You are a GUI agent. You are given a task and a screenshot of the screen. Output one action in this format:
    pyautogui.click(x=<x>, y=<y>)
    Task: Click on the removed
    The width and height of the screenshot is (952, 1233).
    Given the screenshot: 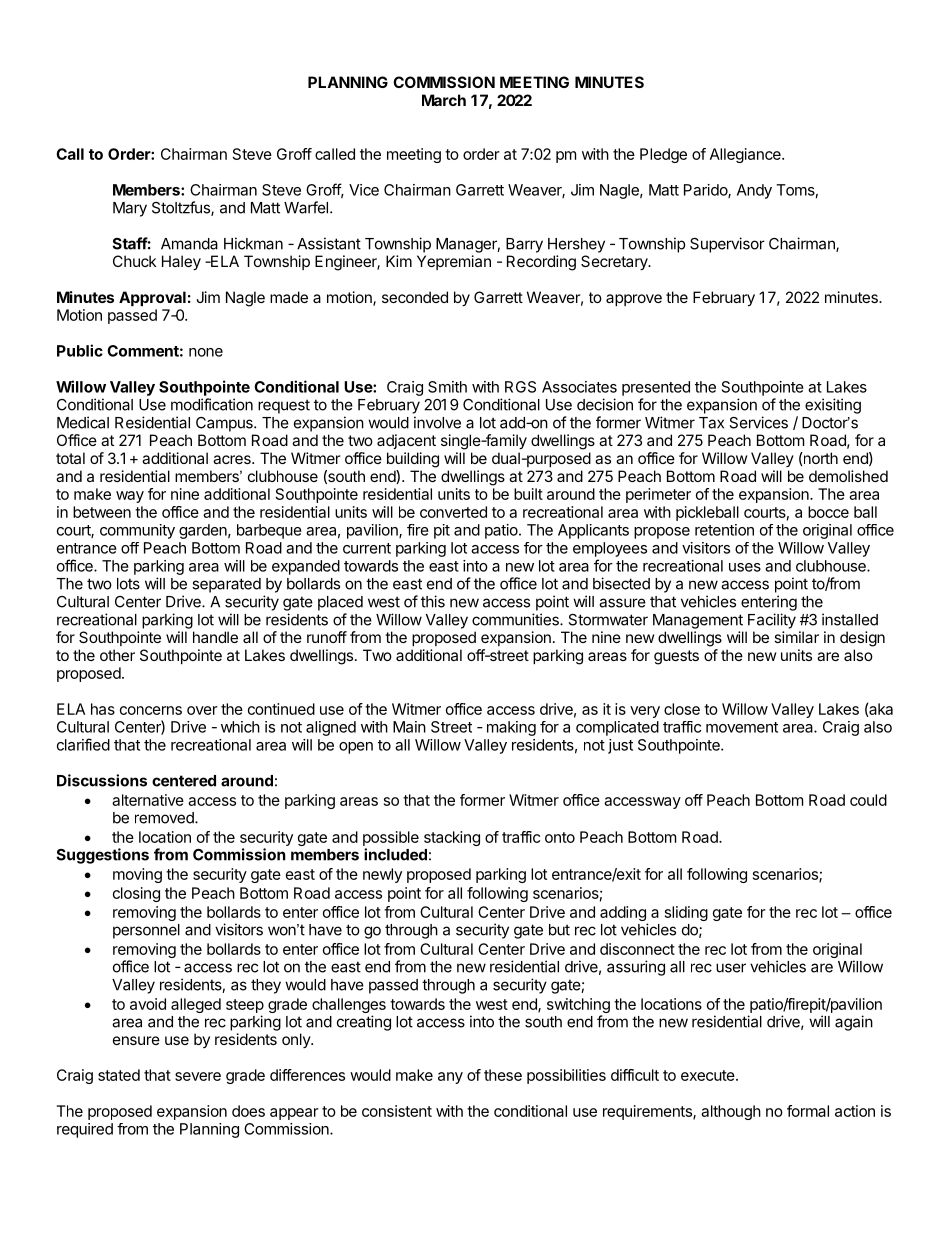 What is the action you would take?
    pyautogui.click(x=165, y=818)
